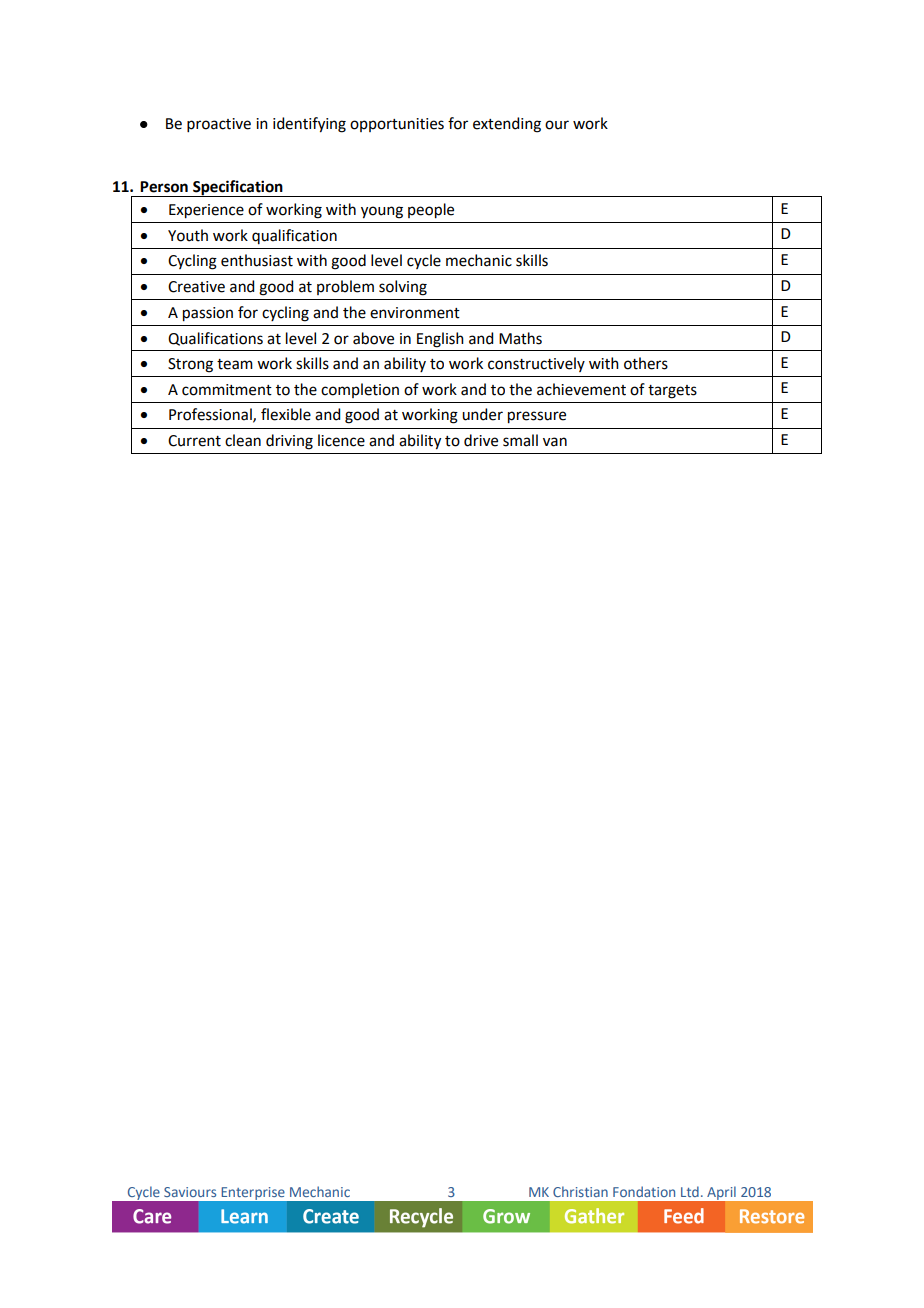 The width and height of the image is (924, 1308). What do you see at coordinates (397, 125) in the image?
I see `opportunities` at bounding box center [397, 125].
